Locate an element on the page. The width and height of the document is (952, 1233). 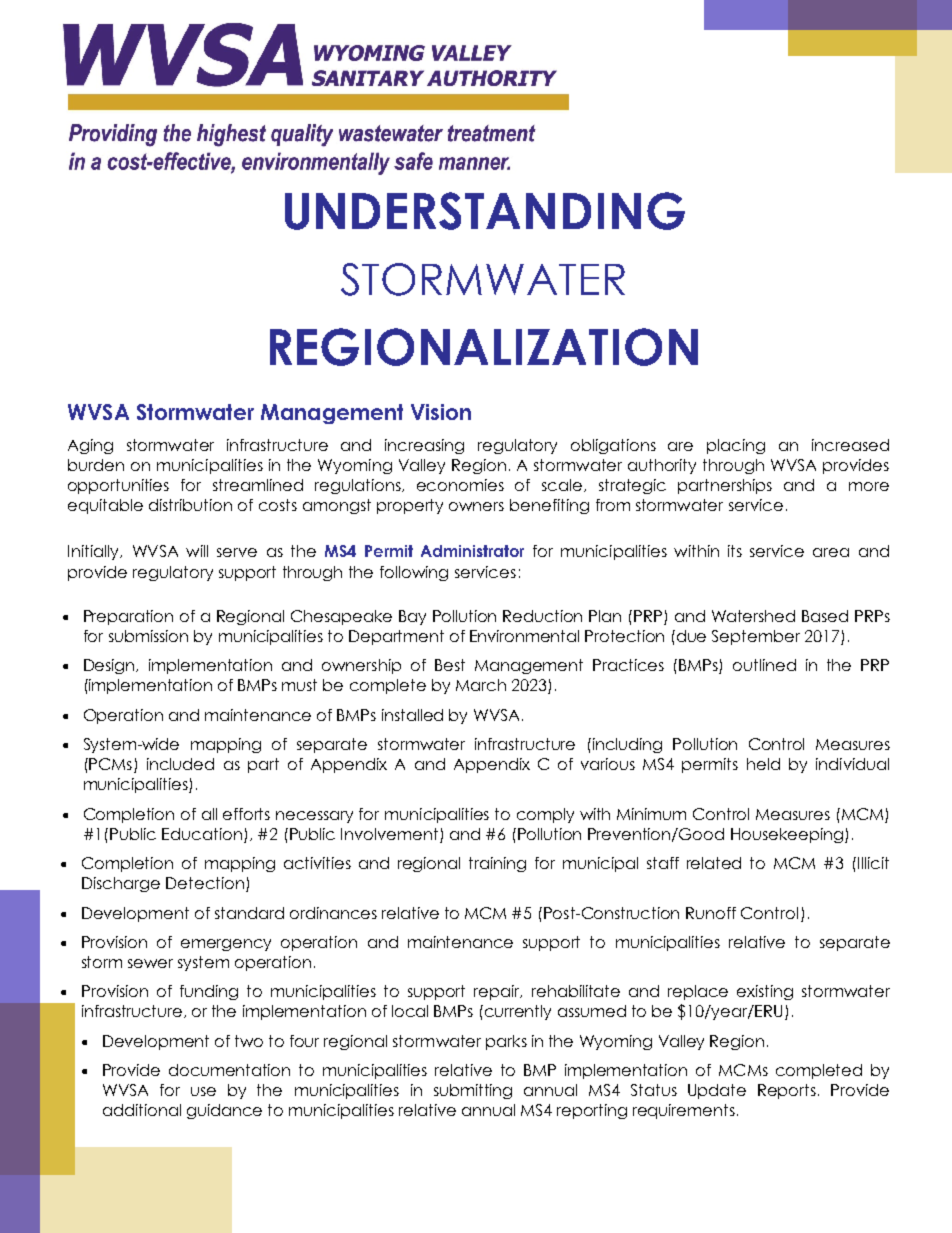
submission is located at coordinates (148, 636).
